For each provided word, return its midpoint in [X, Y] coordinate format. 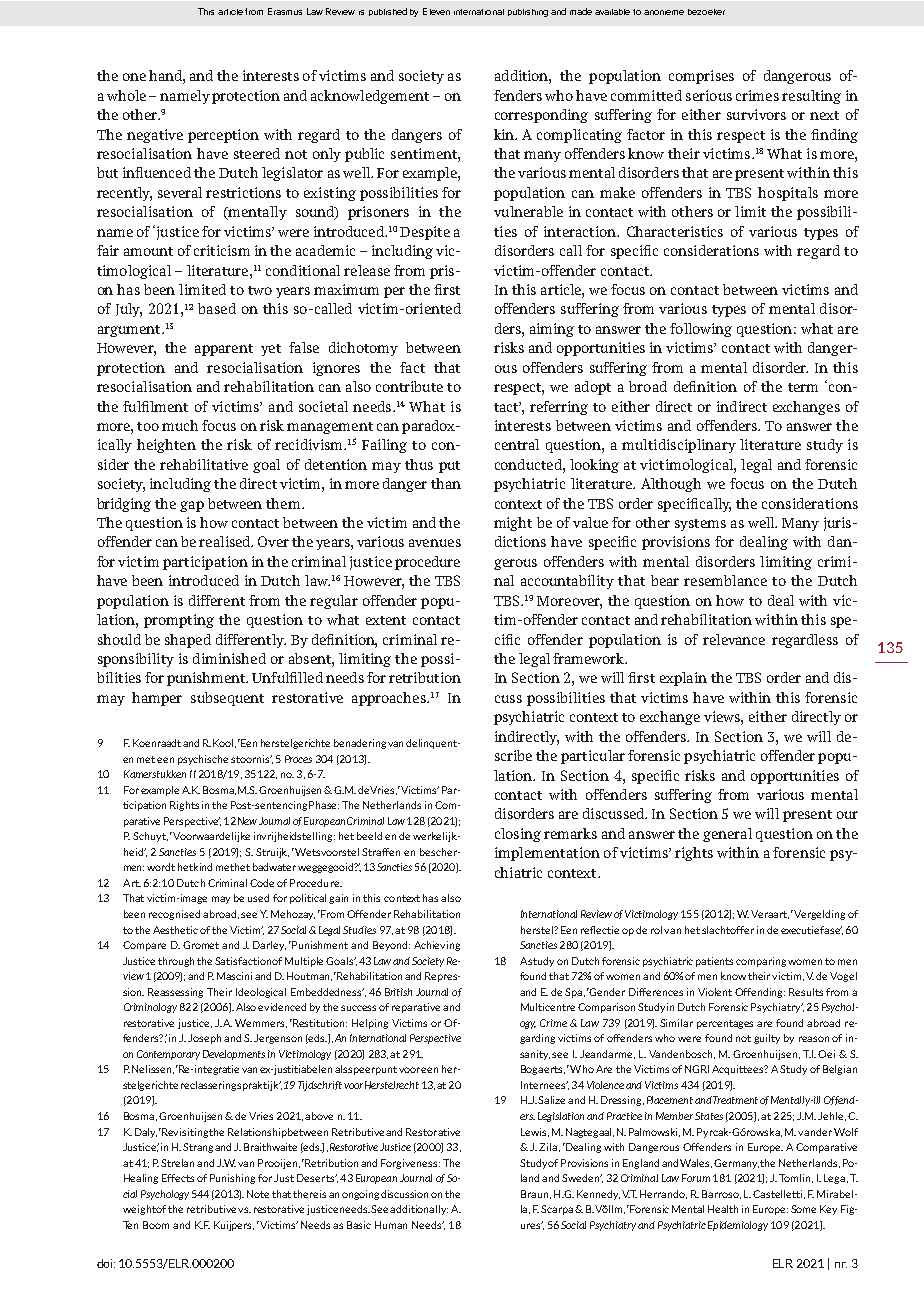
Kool [224, 743]
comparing [761, 962]
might [513, 524]
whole [126, 95]
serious [709, 95]
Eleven [436, 11]
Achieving [437, 946]
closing [518, 835]
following [701, 330]
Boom [156, 1225]
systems [700, 525]
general [727, 835]
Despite [425, 233]
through [176, 962]
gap [192, 506]
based [217, 308]
